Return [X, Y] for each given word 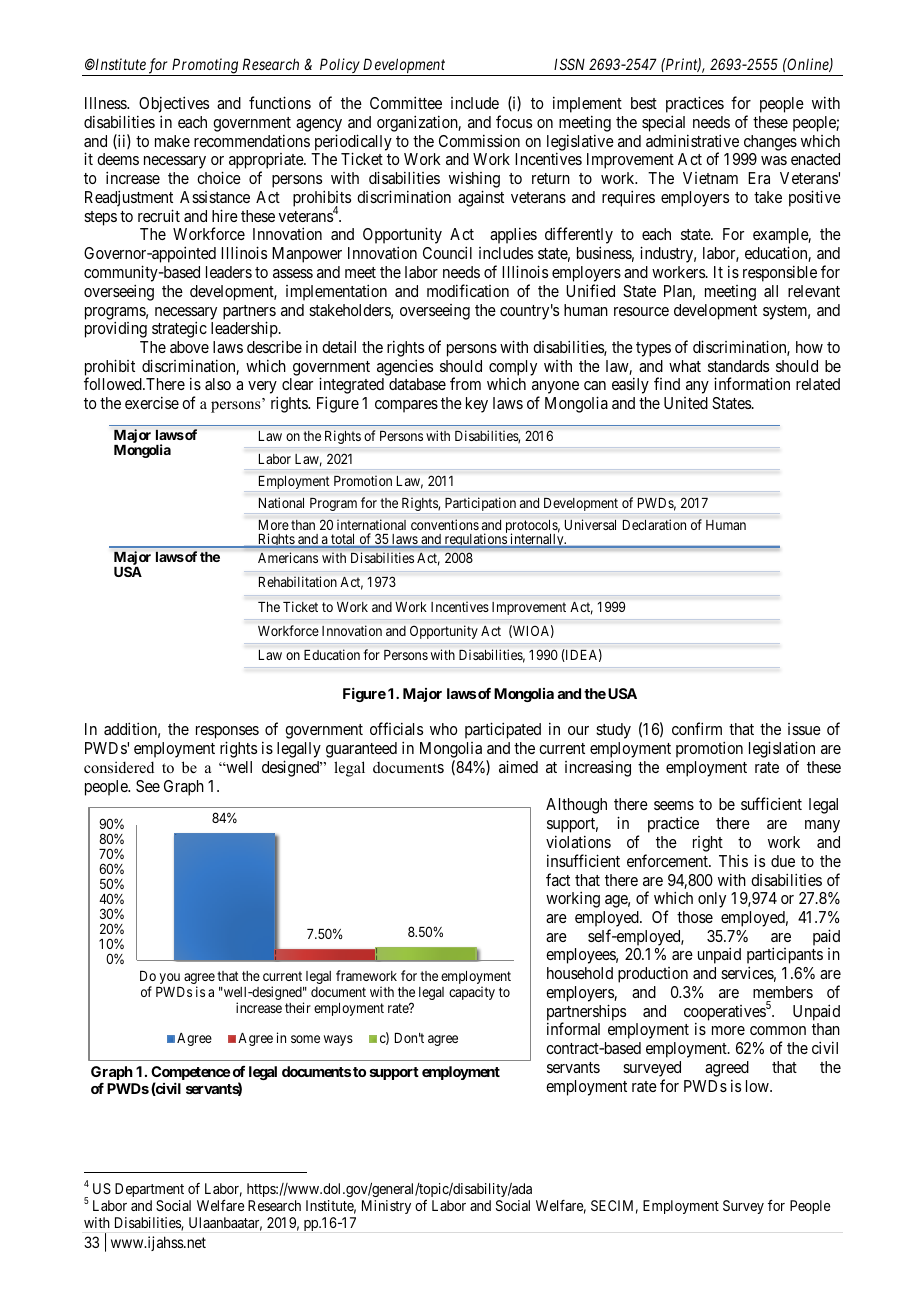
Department [149, 1190]
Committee [406, 102]
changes [770, 143]
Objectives [173, 106]
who [444, 729]
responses [227, 734]
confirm [697, 728]
